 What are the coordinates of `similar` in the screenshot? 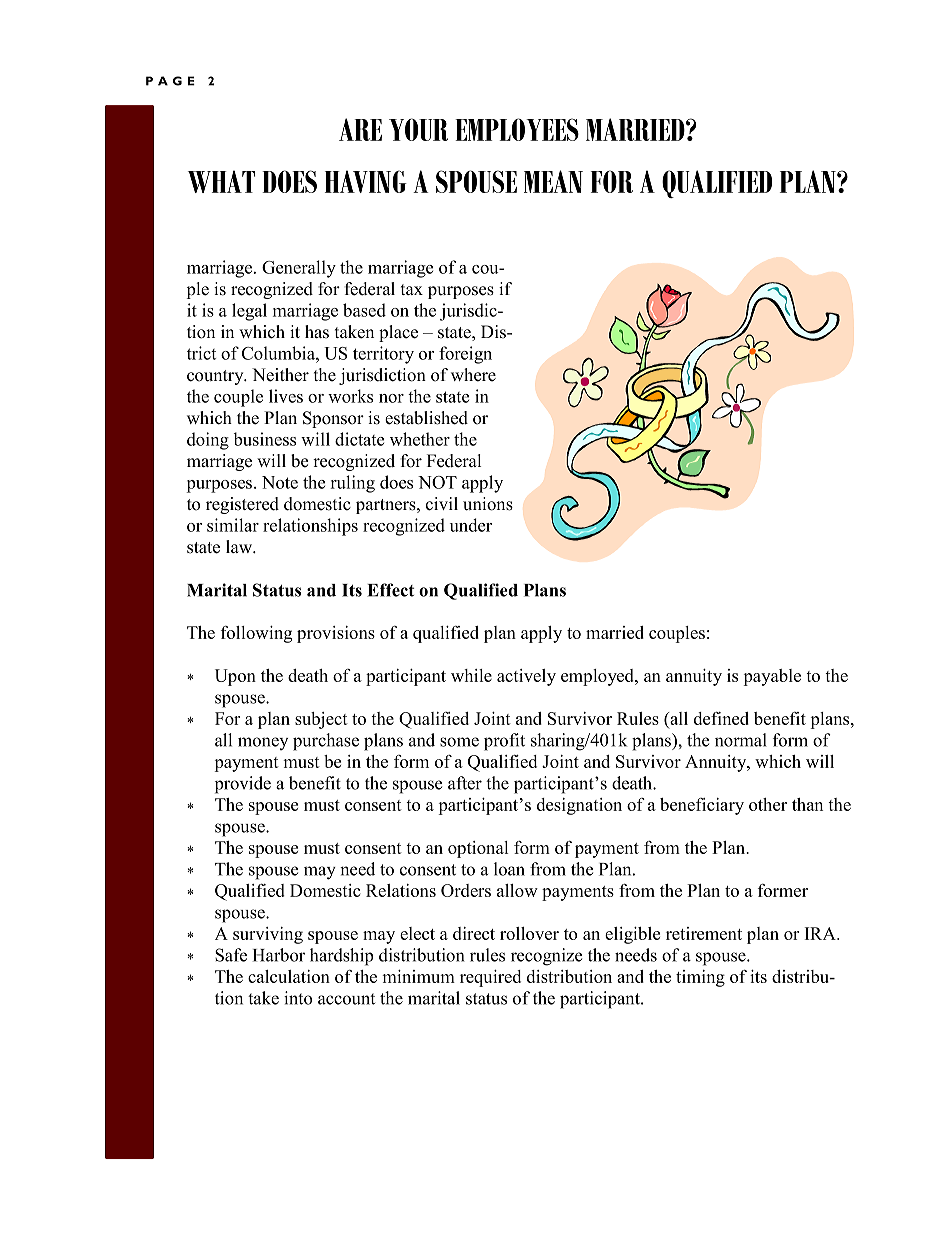 It's located at (233, 525).
